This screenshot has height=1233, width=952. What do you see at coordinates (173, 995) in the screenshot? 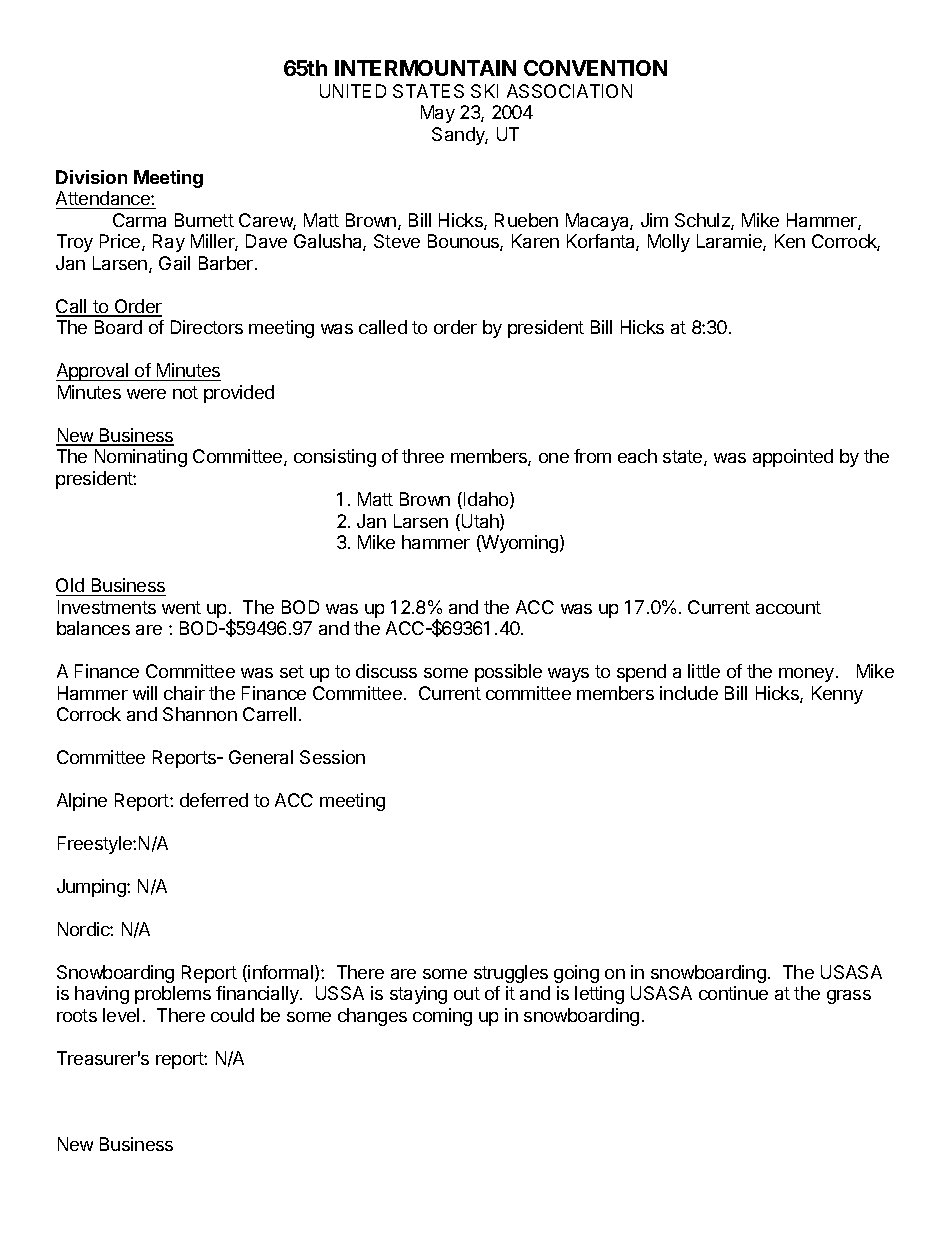
I see `problems` at bounding box center [173, 995].
